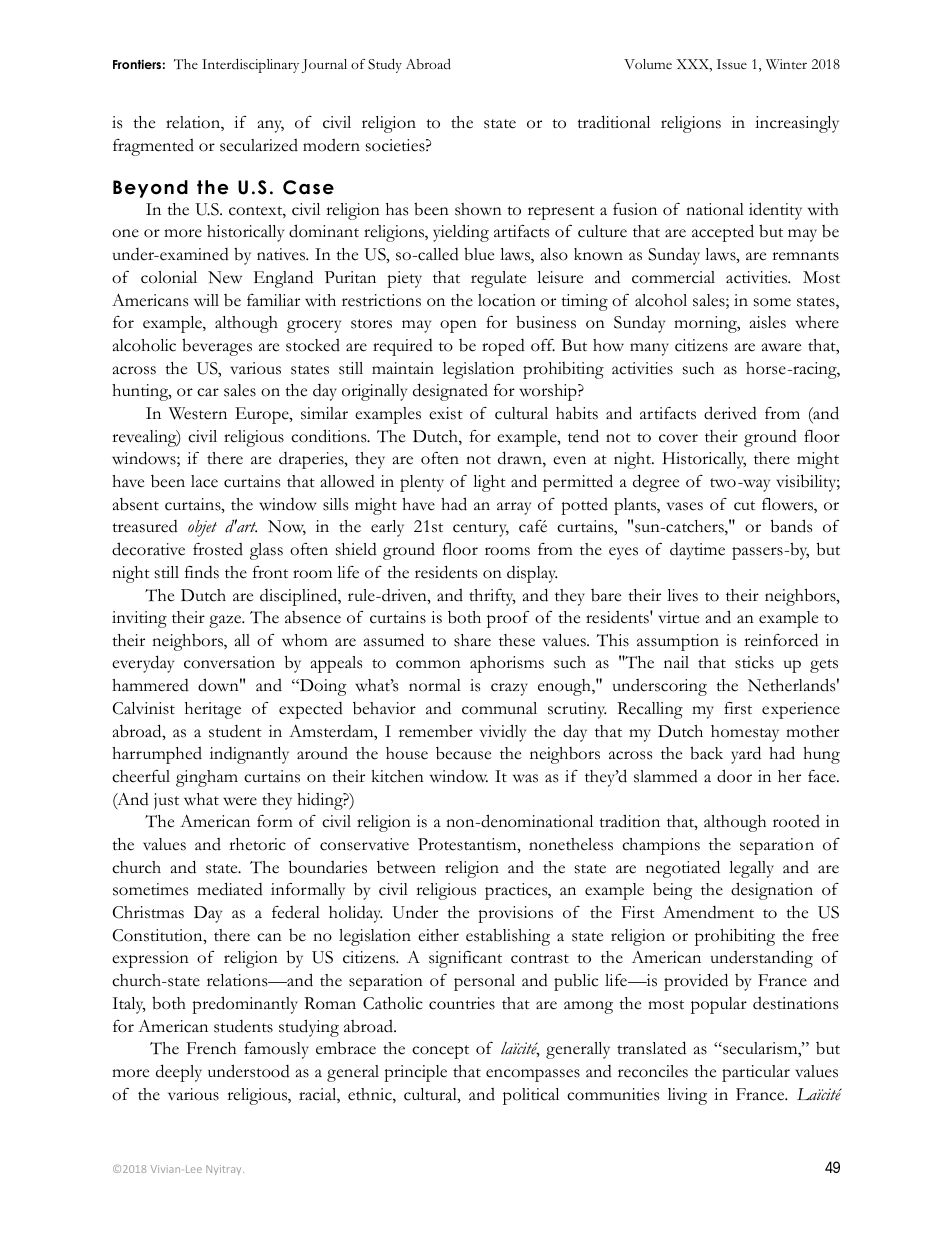 This page has width=952, height=1233. What do you see at coordinates (732, 64) in the page?
I see `Issue` at bounding box center [732, 64].
